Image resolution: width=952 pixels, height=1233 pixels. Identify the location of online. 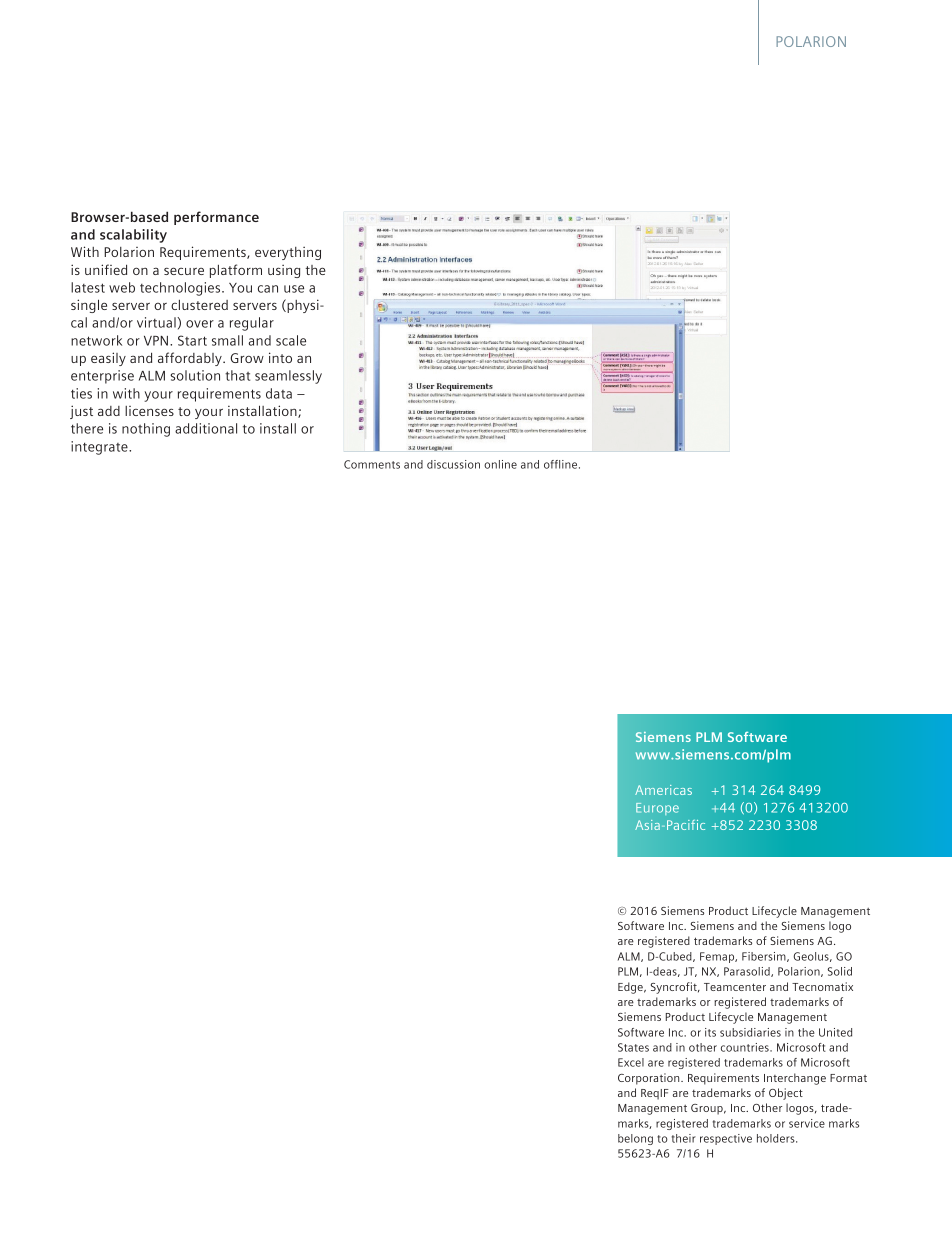
(500, 464).
